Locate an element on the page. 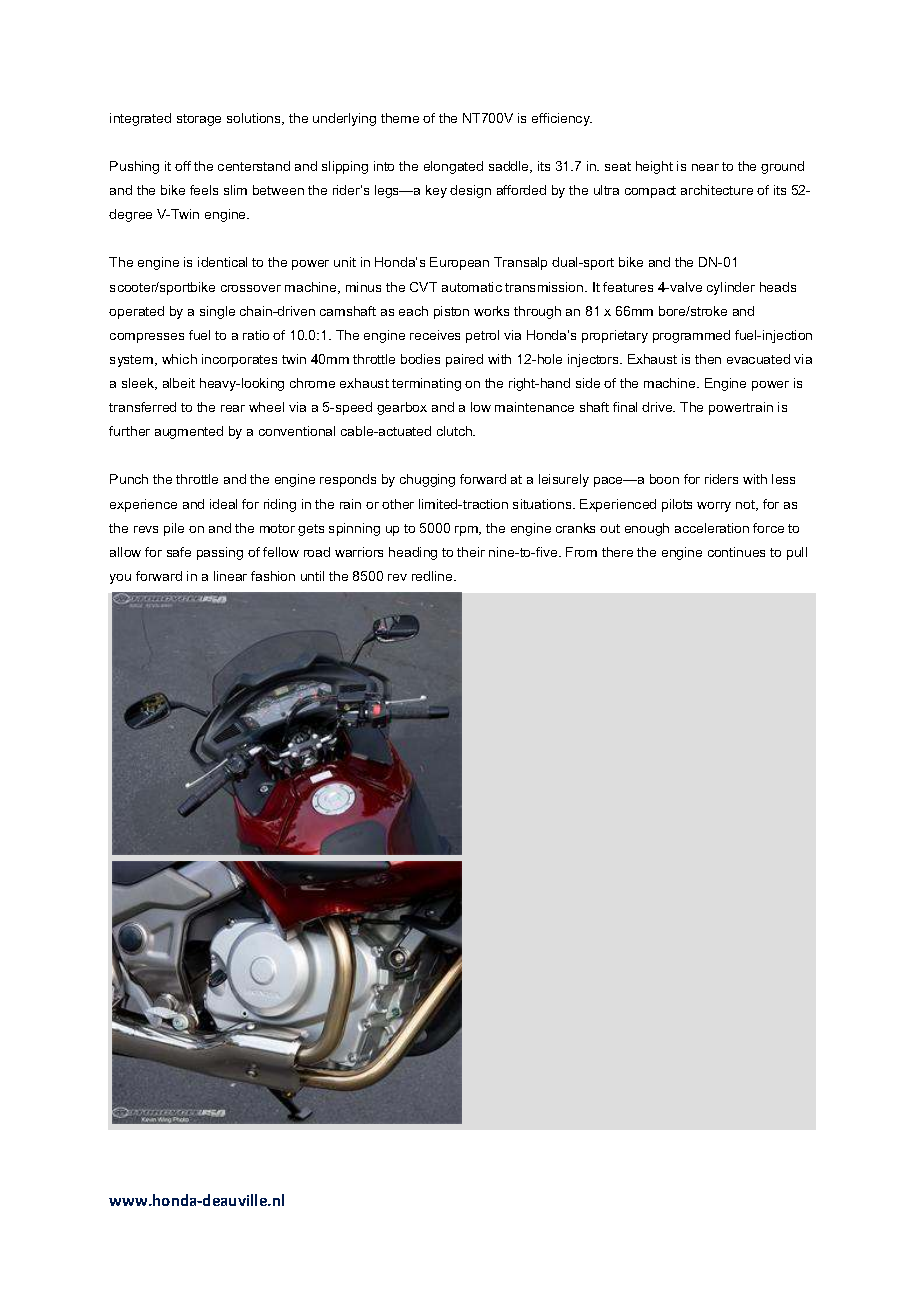  augmented is located at coordinates (189, 432).
